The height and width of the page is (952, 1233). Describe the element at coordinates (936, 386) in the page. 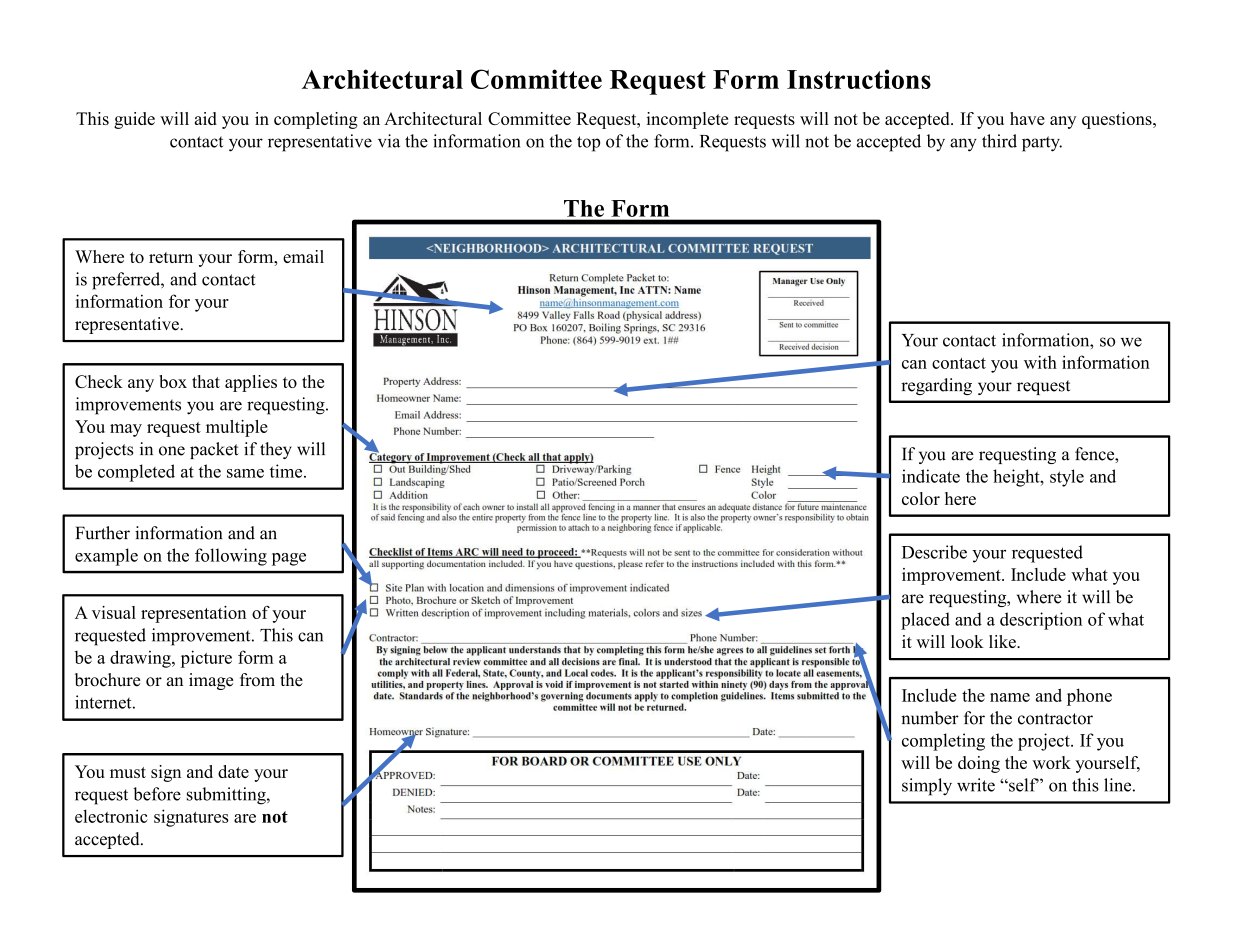

I see `regarding` at that location.
